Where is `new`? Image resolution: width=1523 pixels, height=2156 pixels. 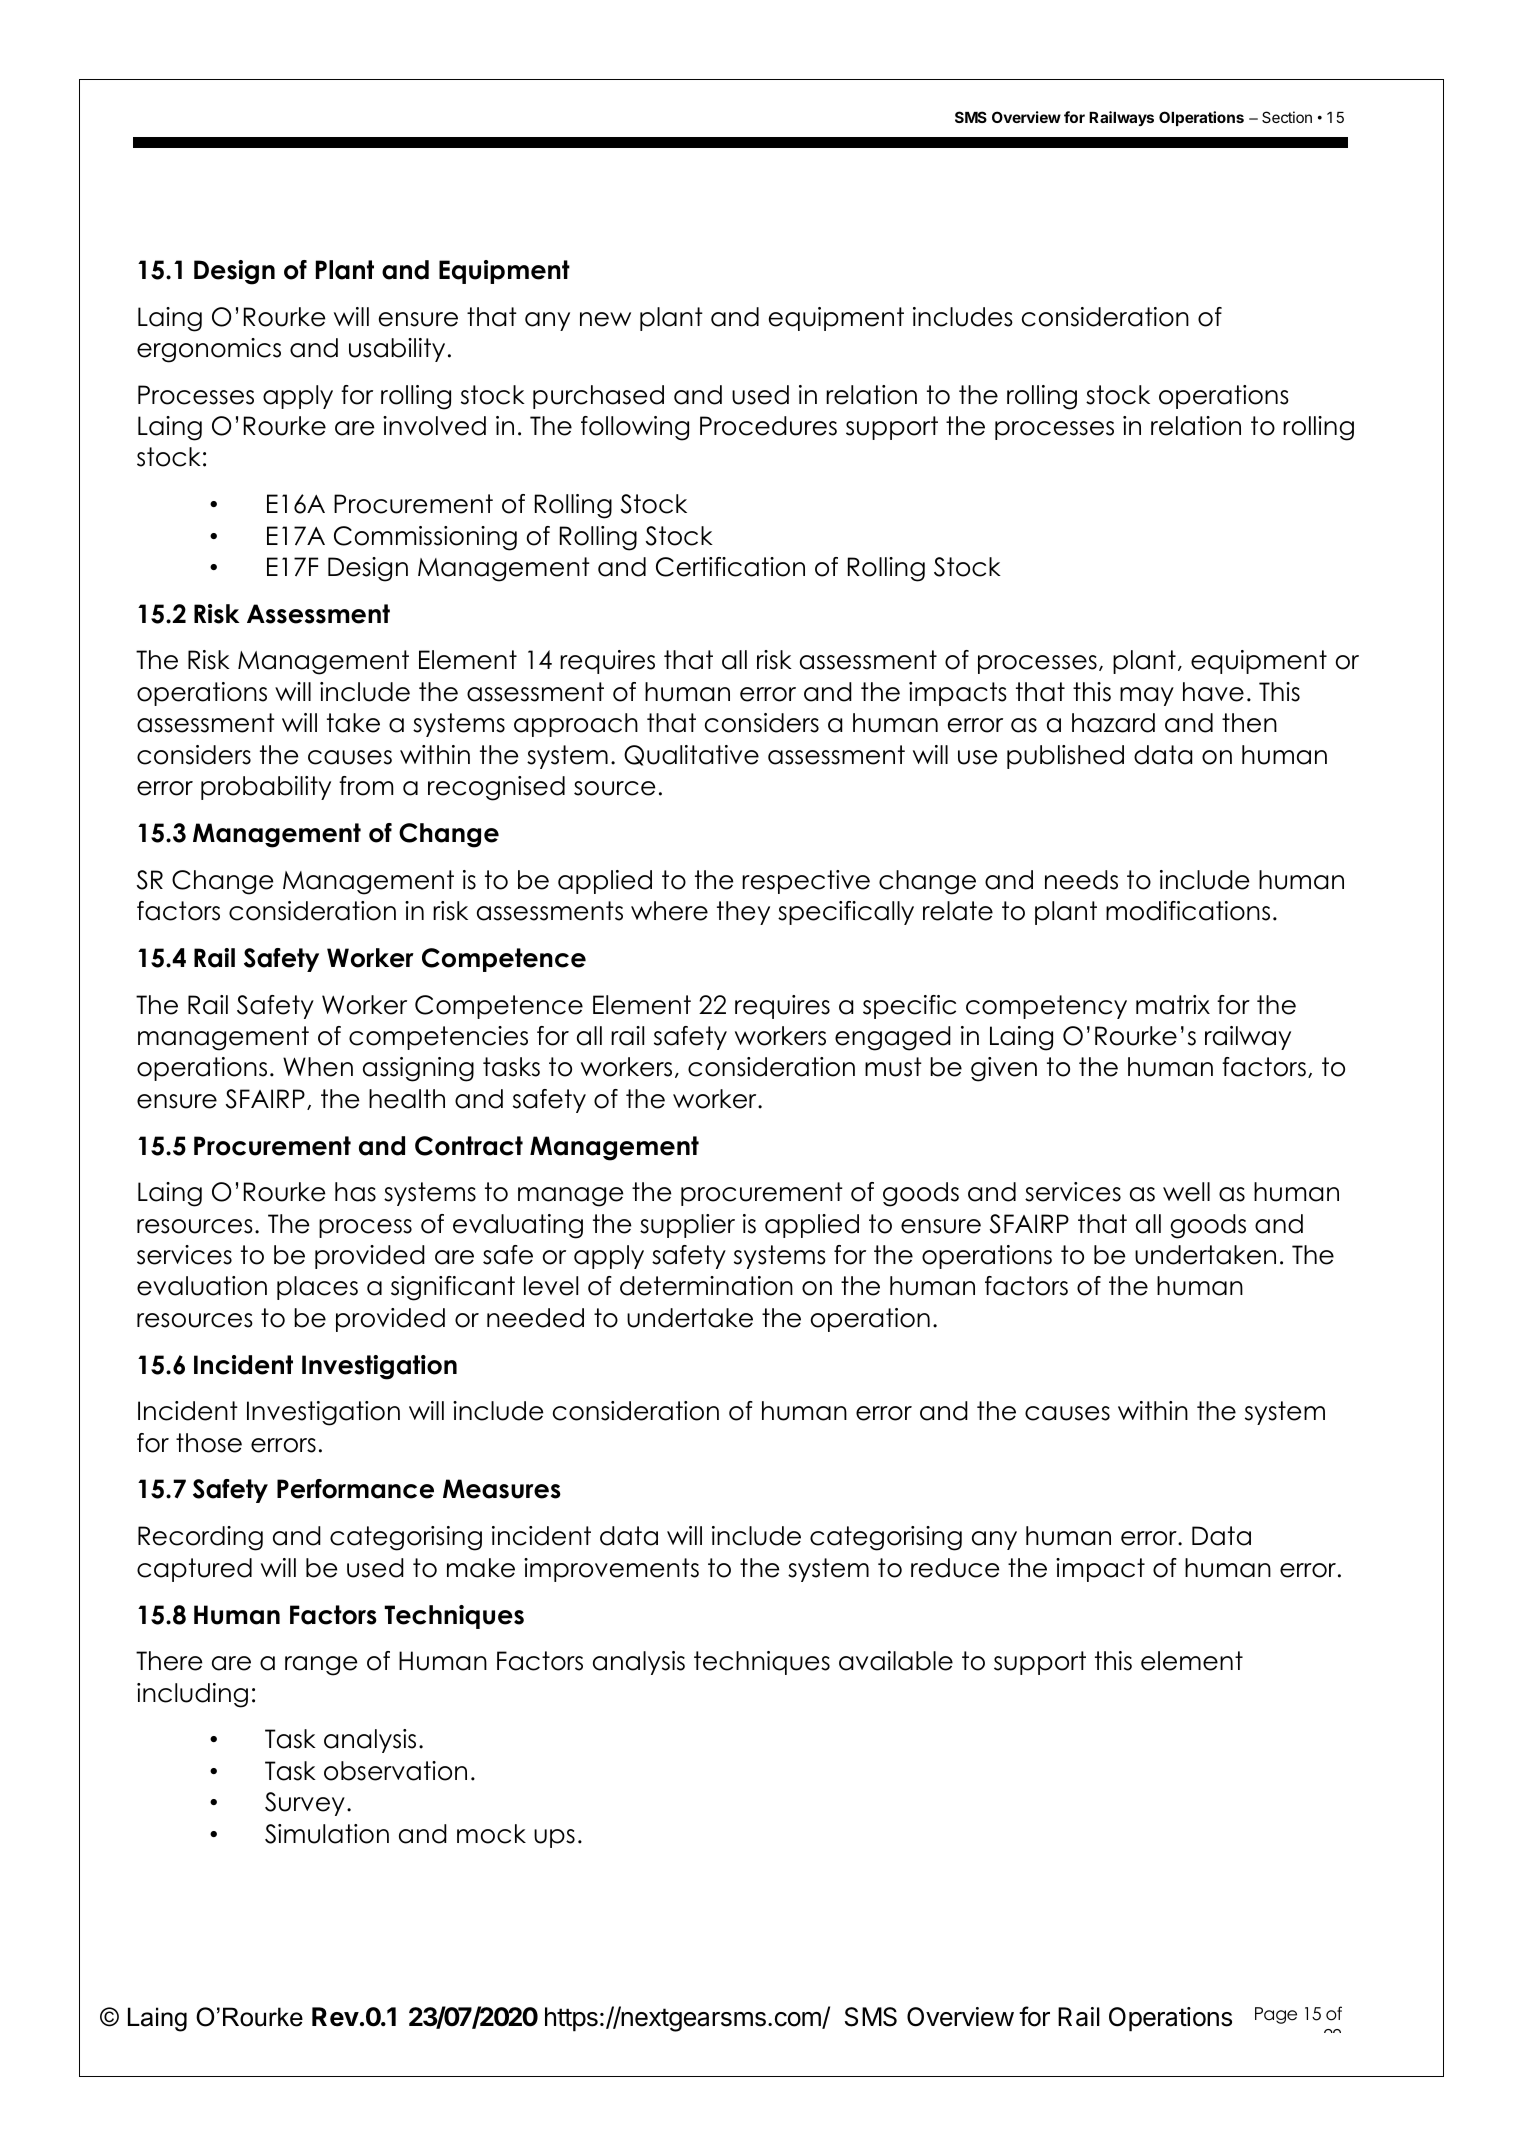
new is located at coordinates (605, 319).
